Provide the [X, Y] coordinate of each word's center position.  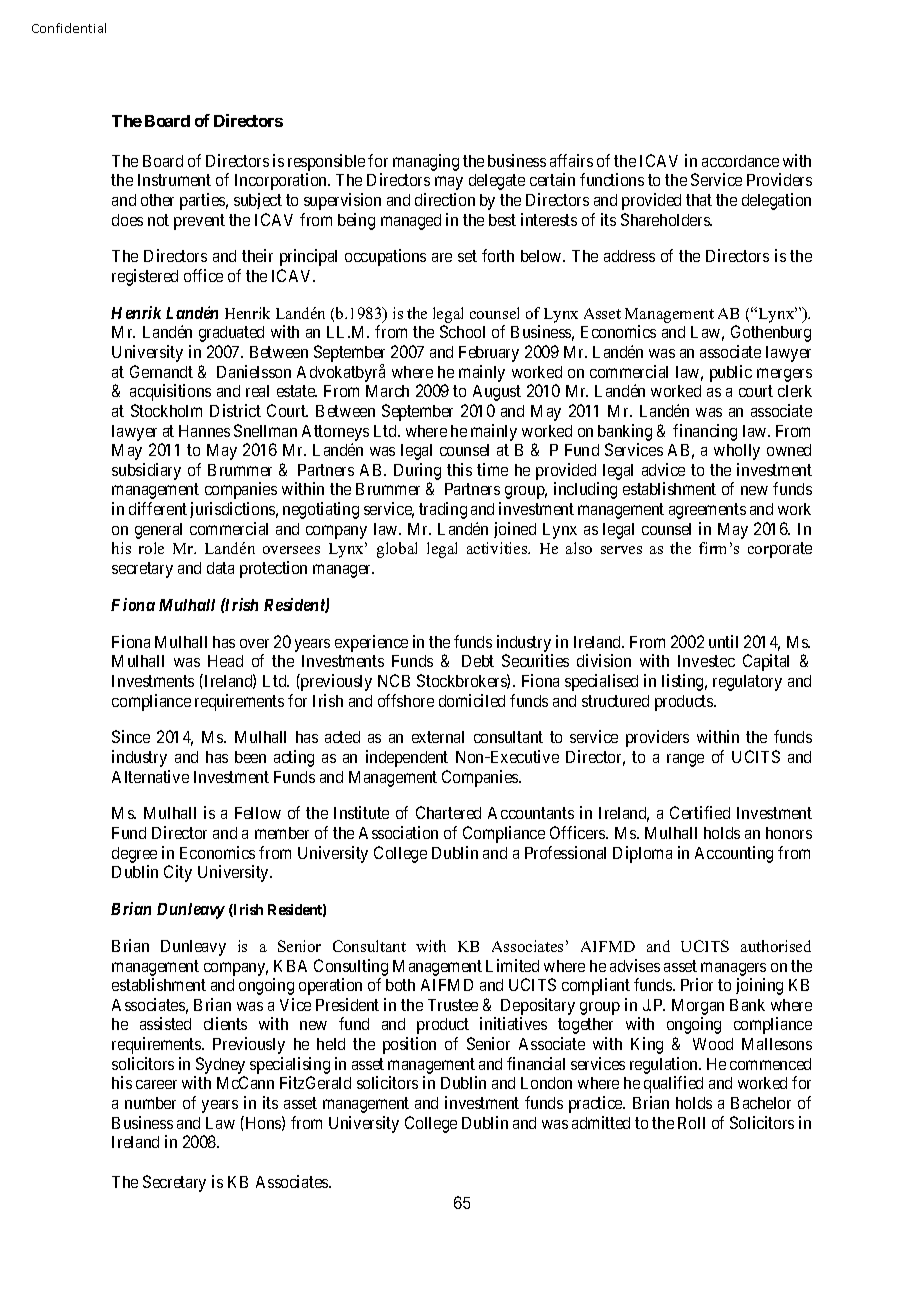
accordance [740, 161]
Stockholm [166, 410]
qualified [673, 1084]
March [387, 391]
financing [705, 432]
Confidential [69, 28]
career [156, 1084]
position [409, 1045]
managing [426, 162]
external [438, 737]
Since [131, 736]
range [685, 760]
